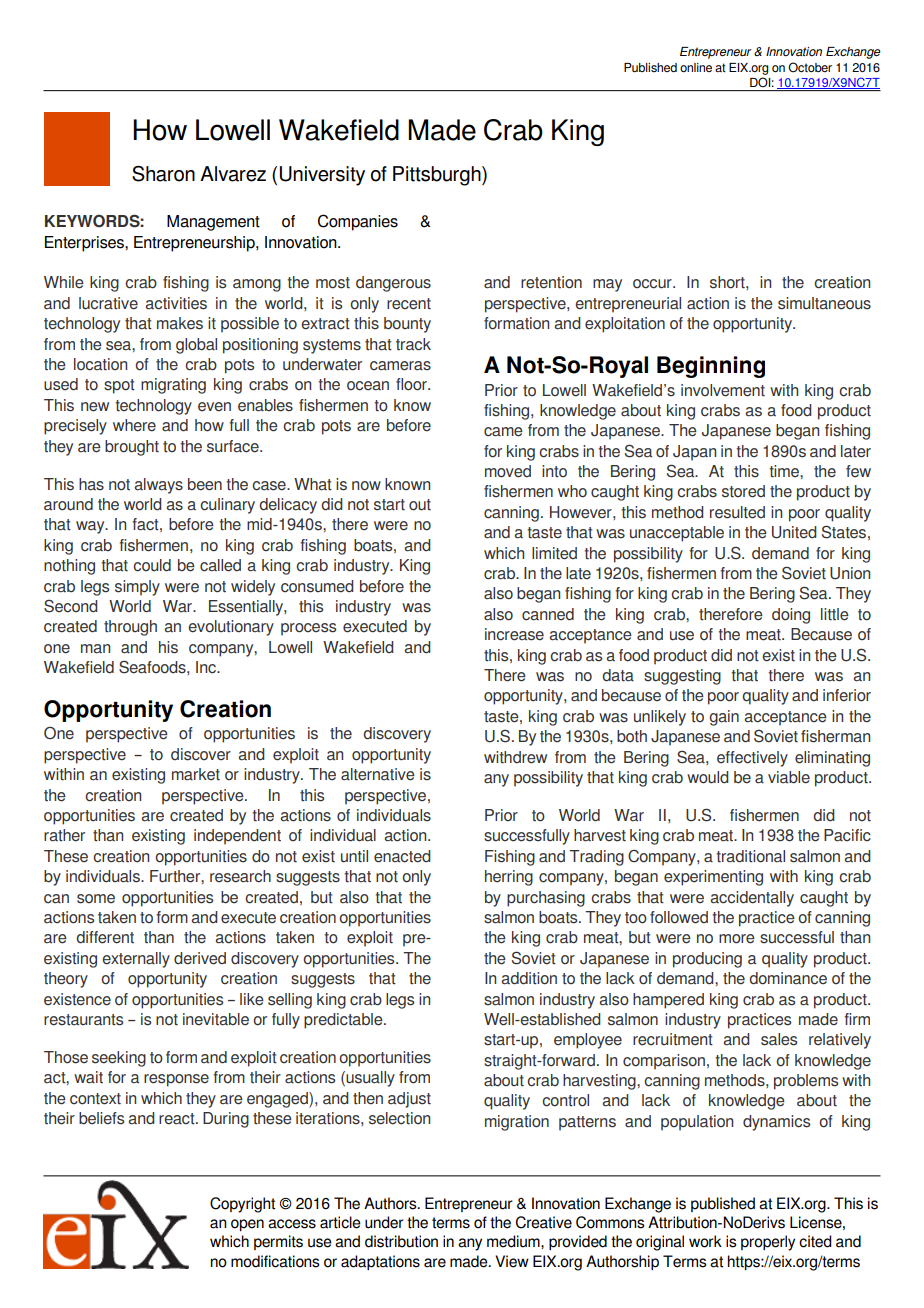 This screenshot has width=924, height=1308. Describe the element at coordinates (785, 471) in the screenshot. I see `time` at that location.
